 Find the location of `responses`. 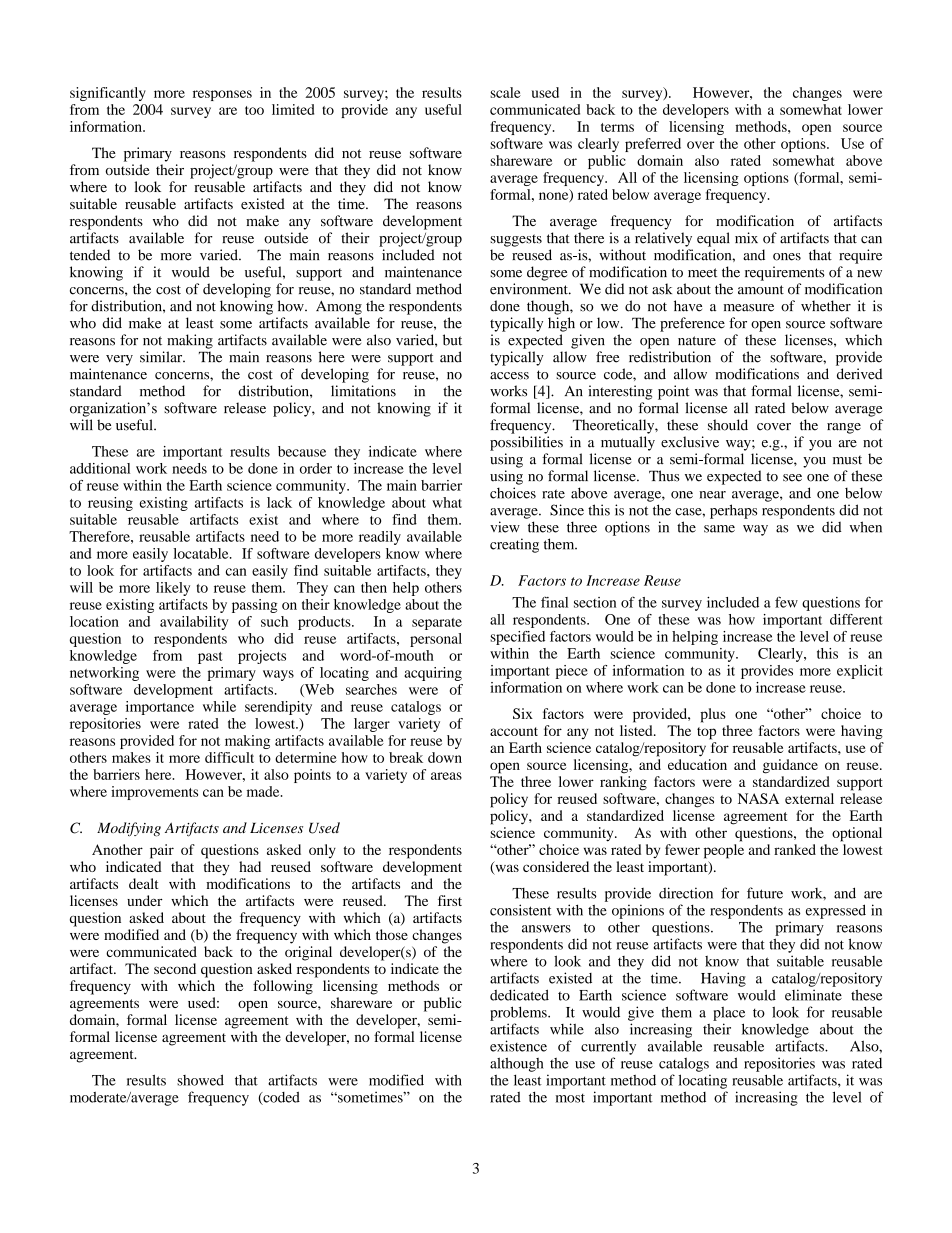

responses is located at coordinates (222, 95).
